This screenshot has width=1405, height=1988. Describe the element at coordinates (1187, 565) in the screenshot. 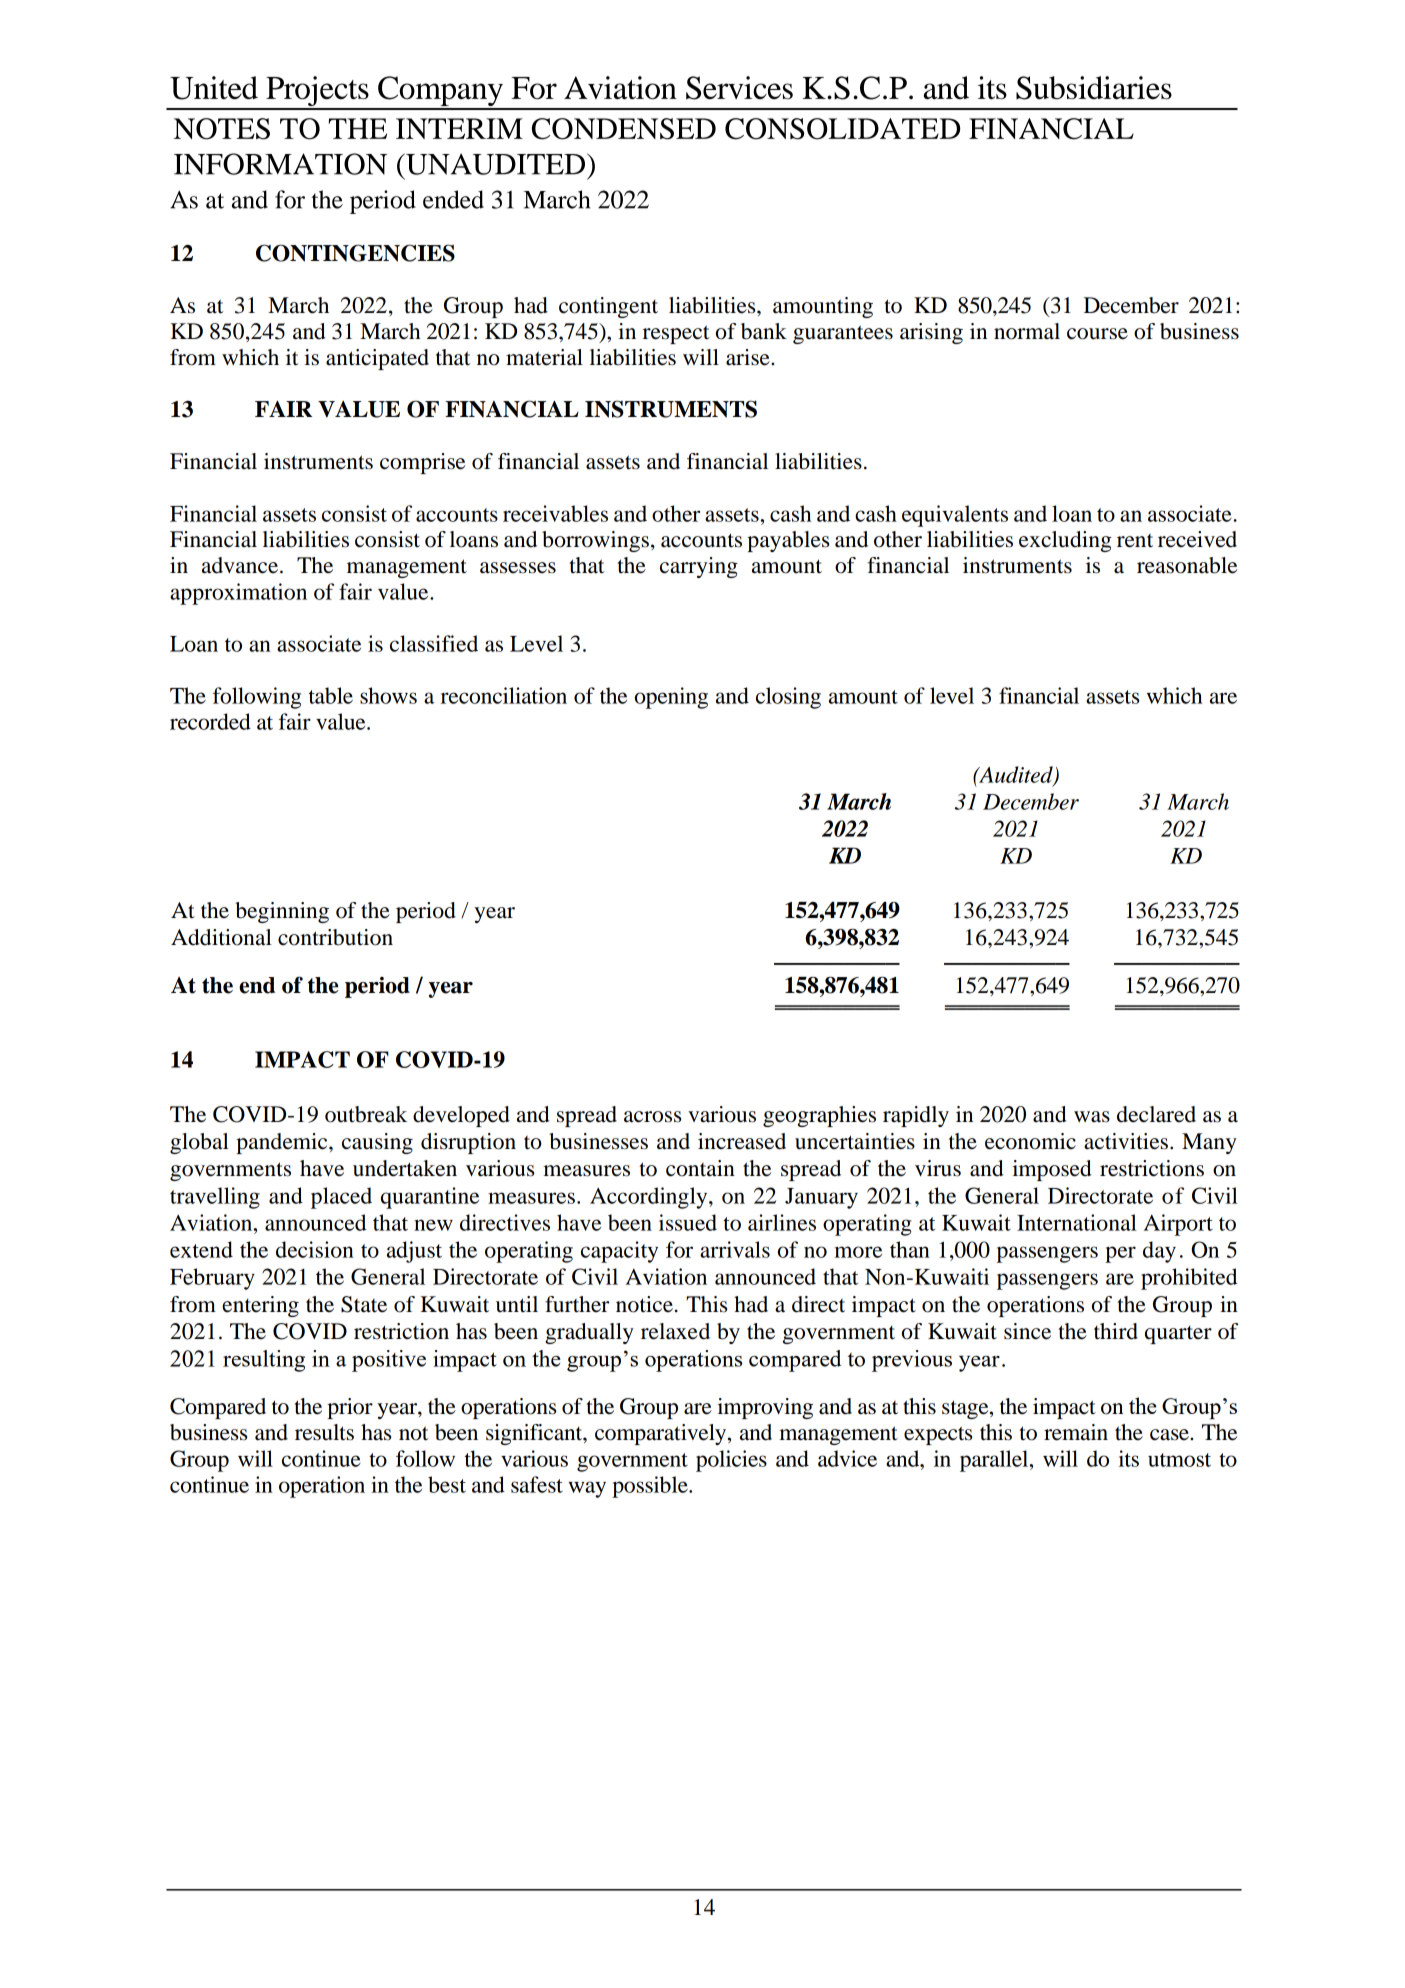

I see `reasonable` at that location.
